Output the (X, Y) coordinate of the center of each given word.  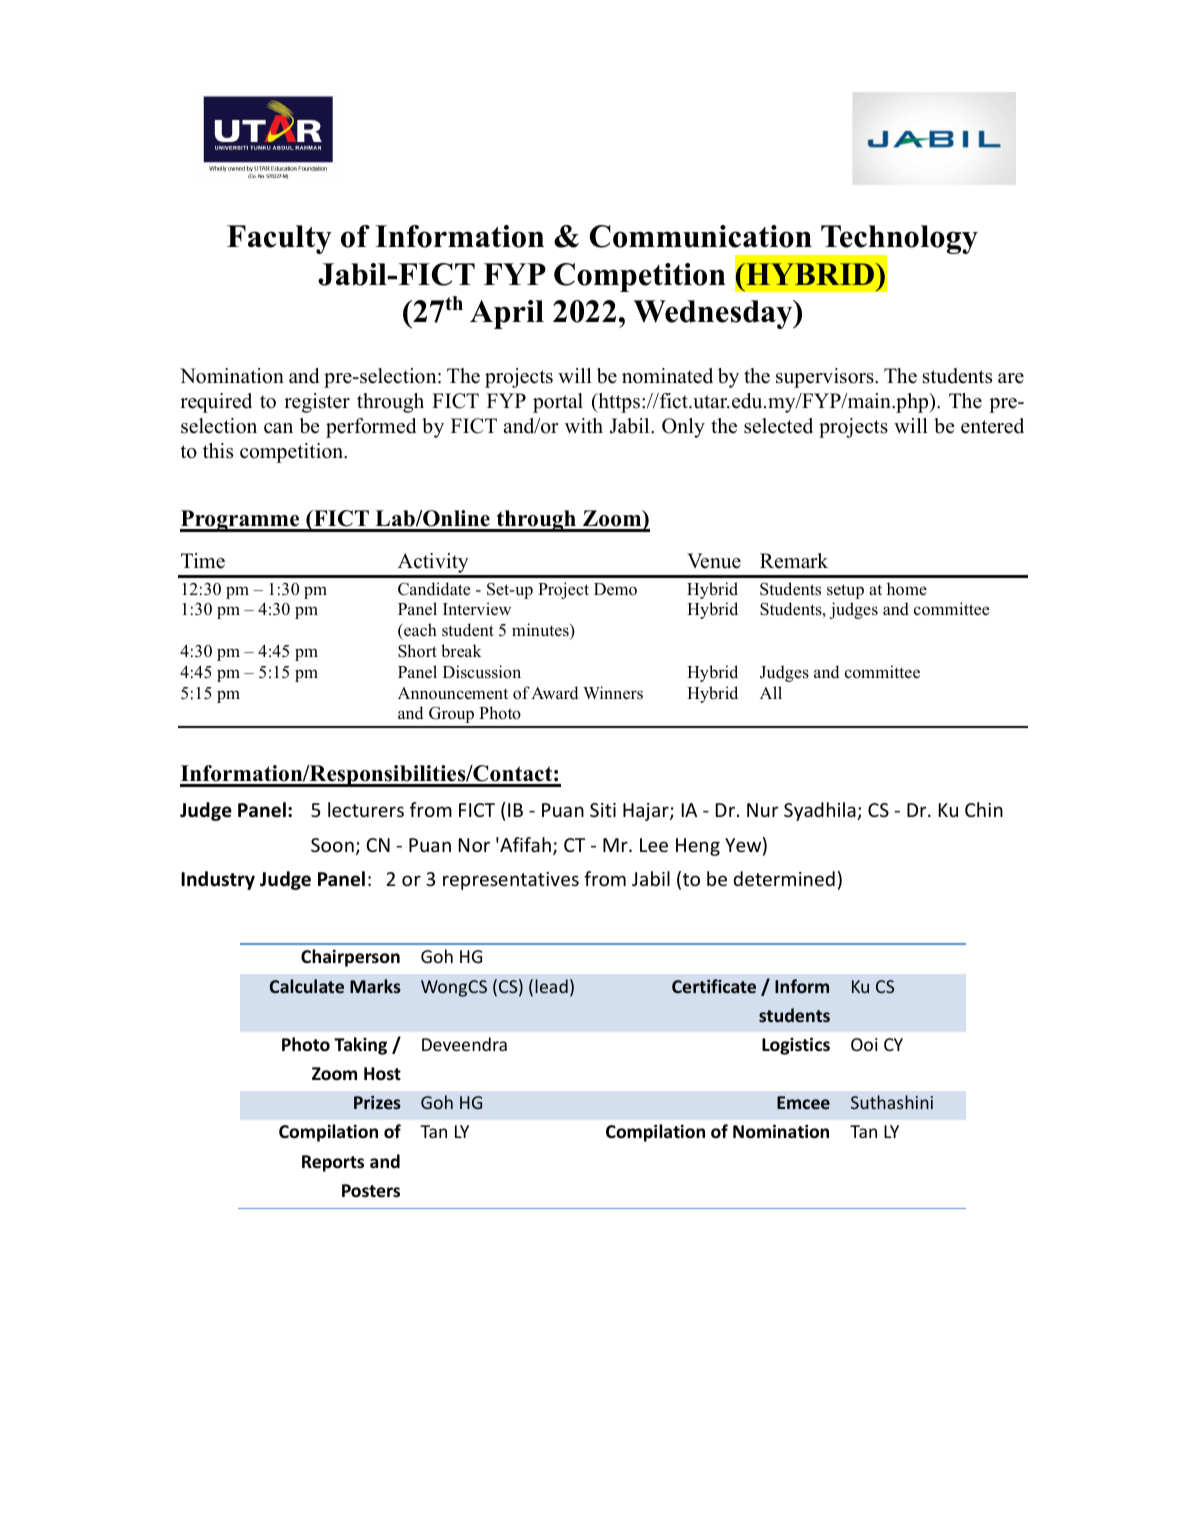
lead (551, 986)
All (771, 692)
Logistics (796, 1046)
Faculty (279, 239)
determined (784, 878)
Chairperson (350, 958)
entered (992, 426)
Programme (241, 521)
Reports (333, 1163)
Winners (613, 693)
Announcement (453, 693)
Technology (898, 241)
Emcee (803, 1102)
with (584, 425)
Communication (701, 236)
